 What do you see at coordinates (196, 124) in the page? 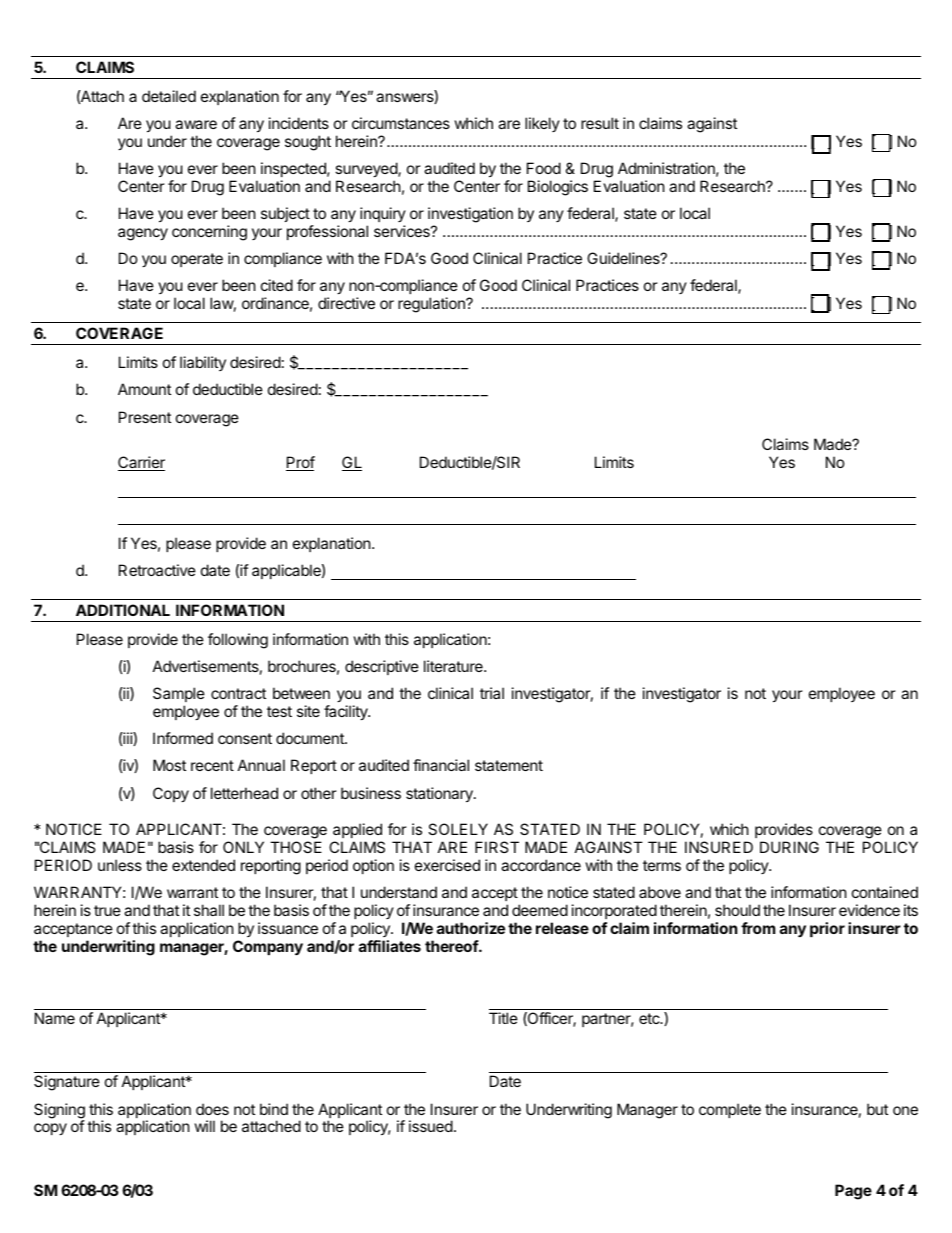
I see `aware` at bounding box center [196, 124].
